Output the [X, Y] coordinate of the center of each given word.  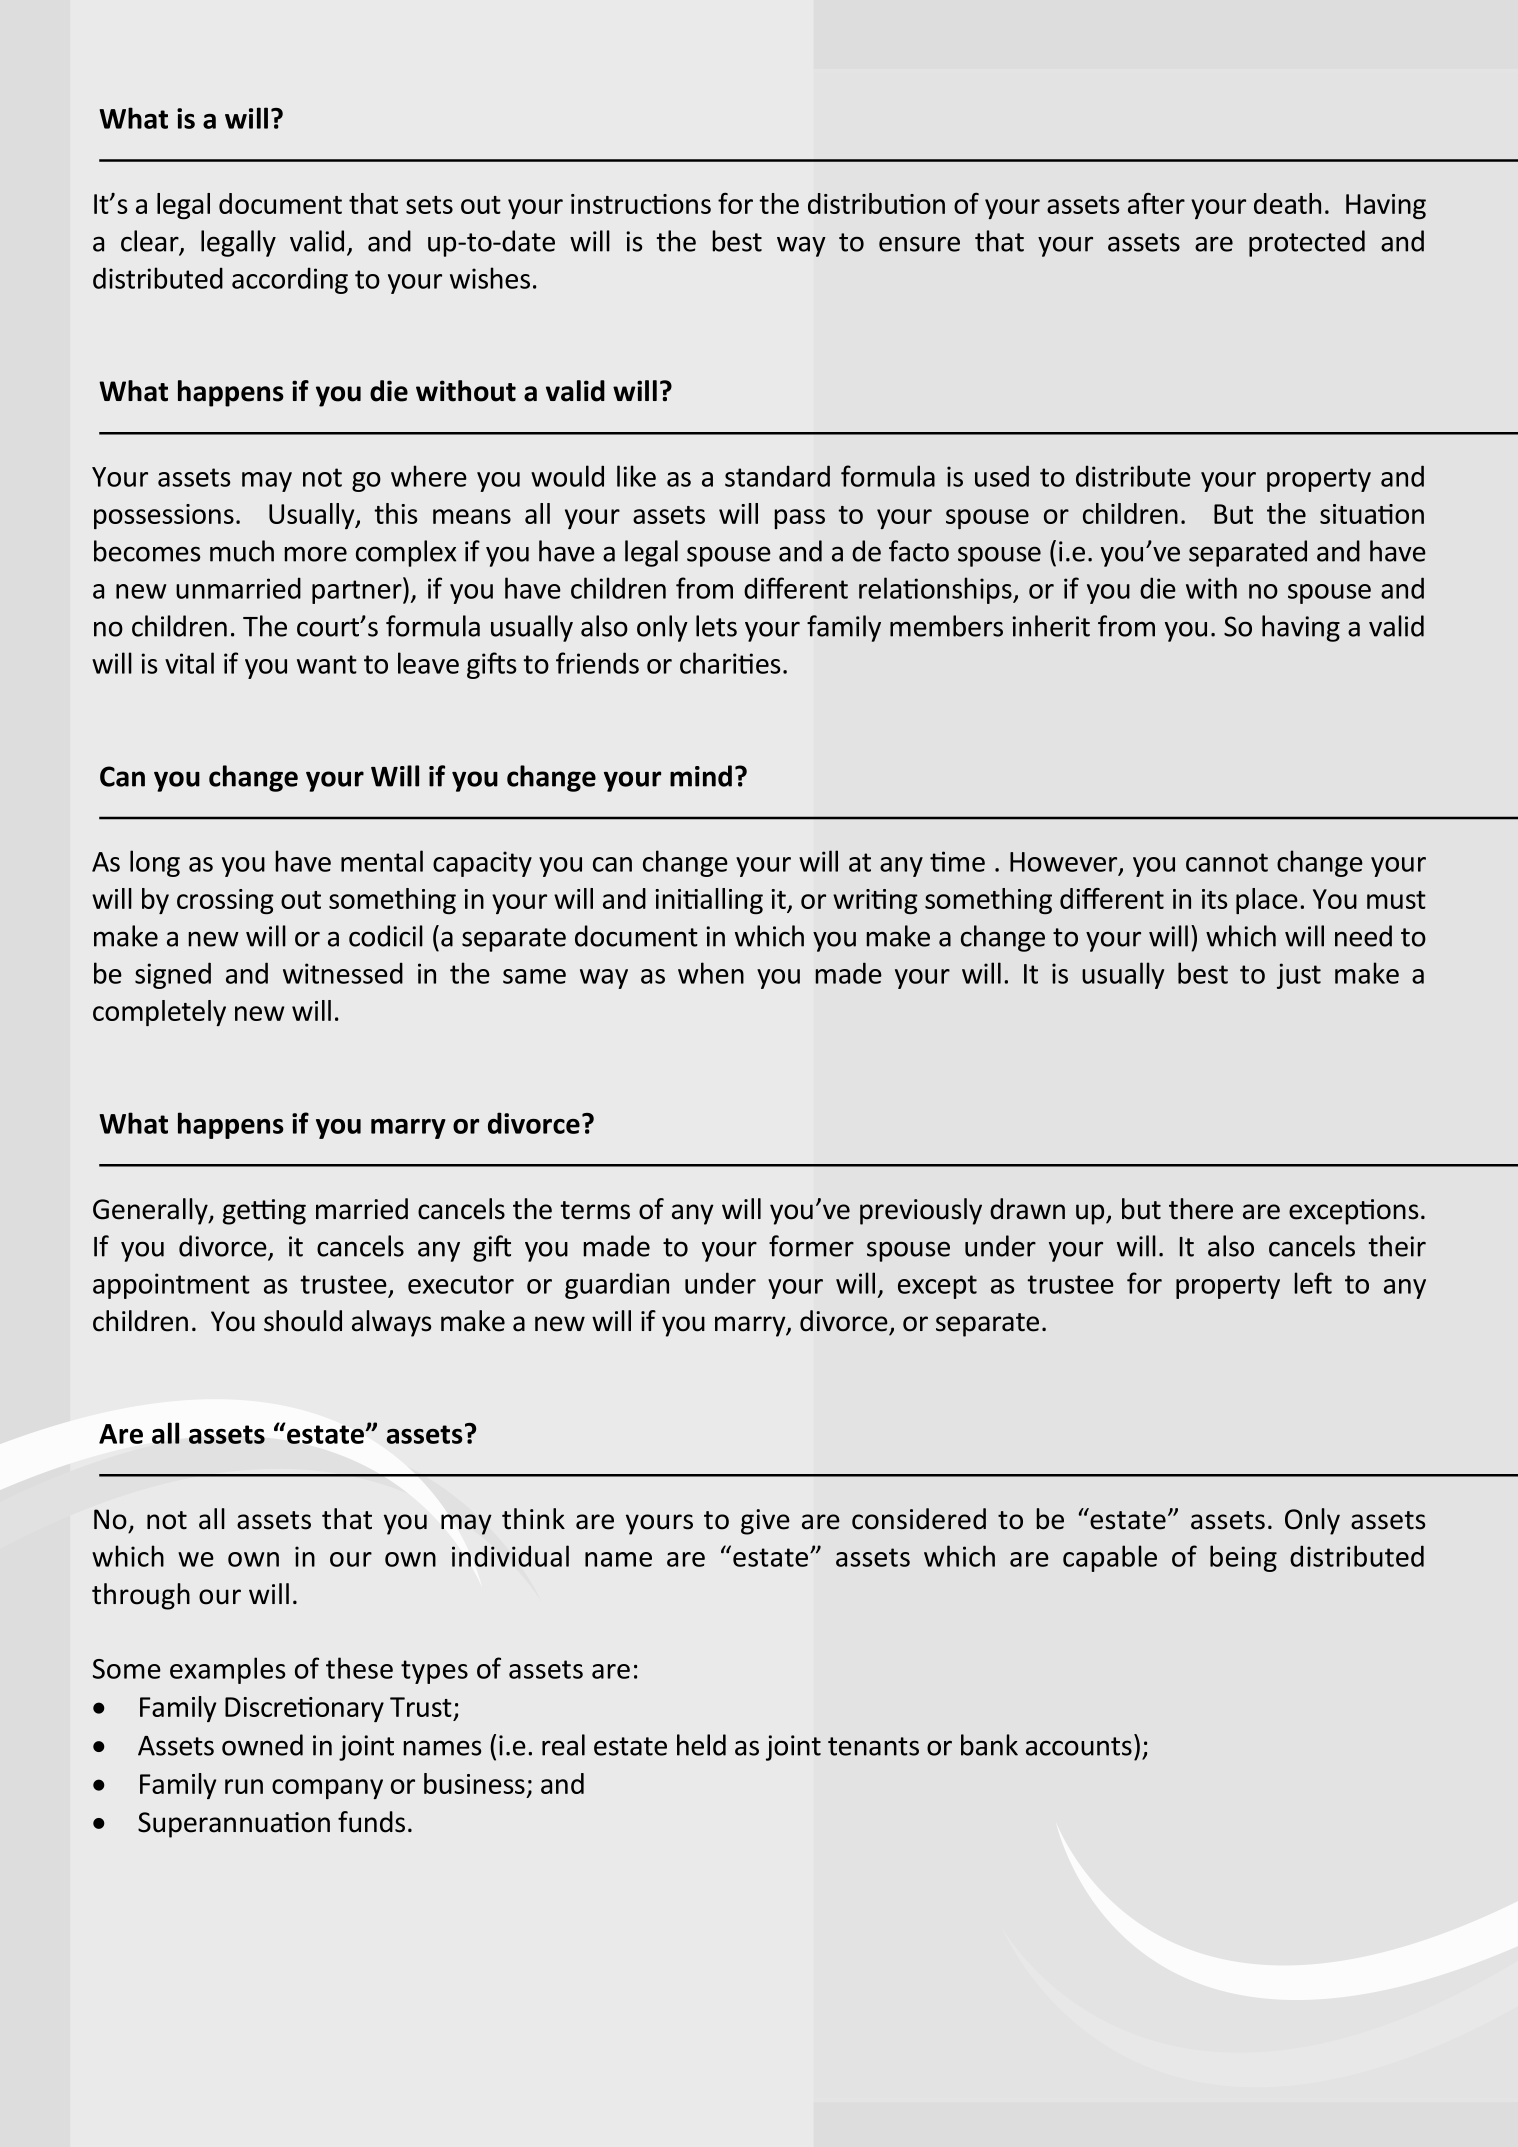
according [290, 280]
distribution [876, 203]
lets [716, 626]
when [711, 973]
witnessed [343, 973]
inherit [1051, 626]
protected [1307, 243]
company [327, 1789]
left [1313, 1283]
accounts [1079, 1746]
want [327, 664]
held [701, 1745]
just [1299, 976]
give [765, 1522]
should [303, 1321]
